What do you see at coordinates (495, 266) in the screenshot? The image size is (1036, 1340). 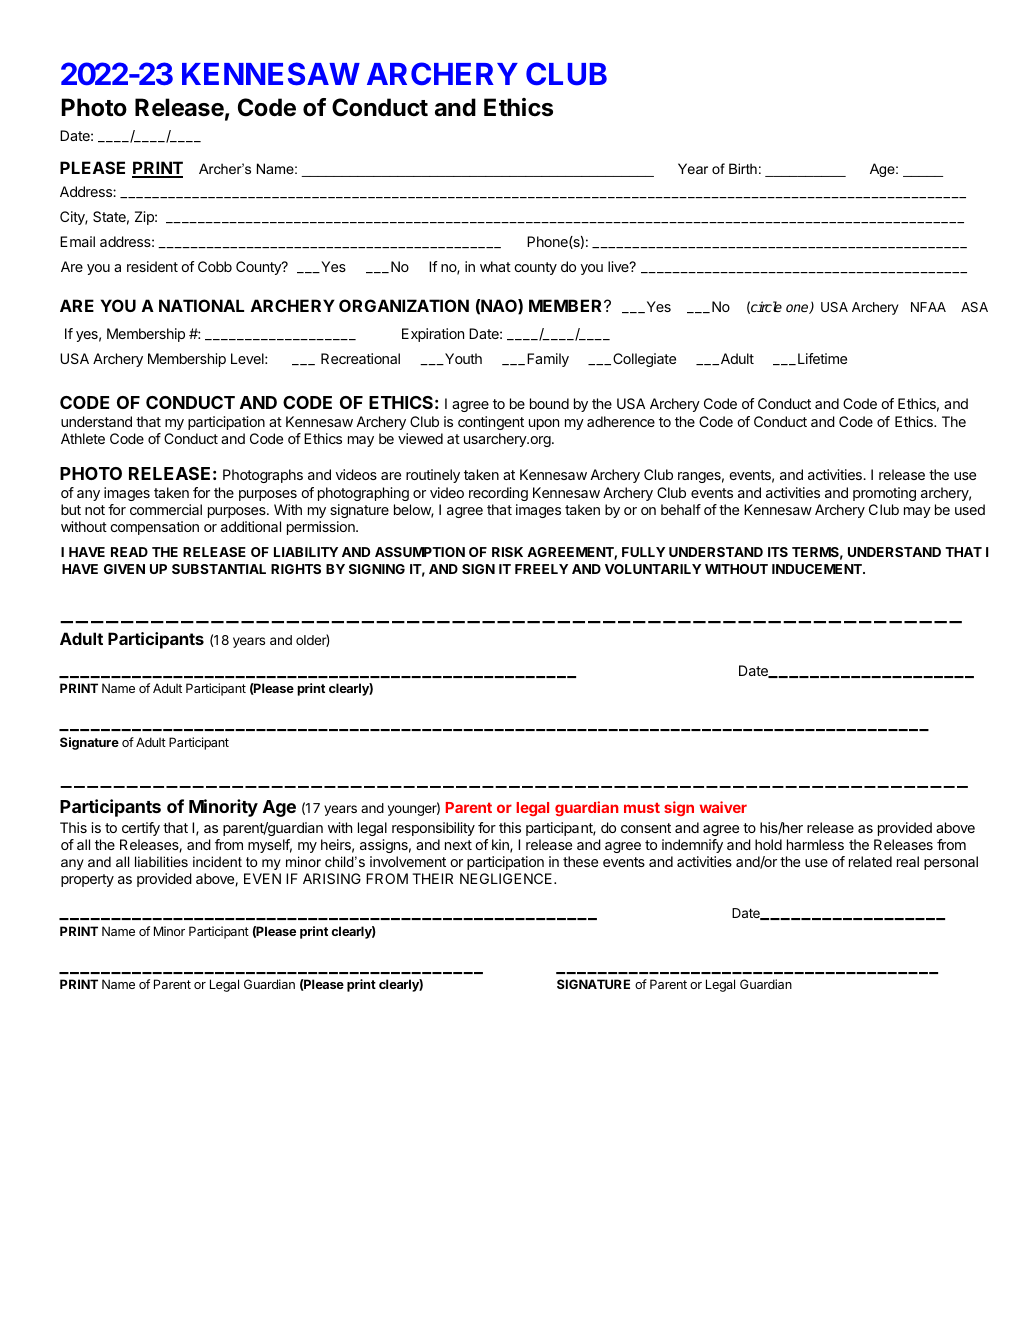 I see `what` at bounding box center [495, 266].
